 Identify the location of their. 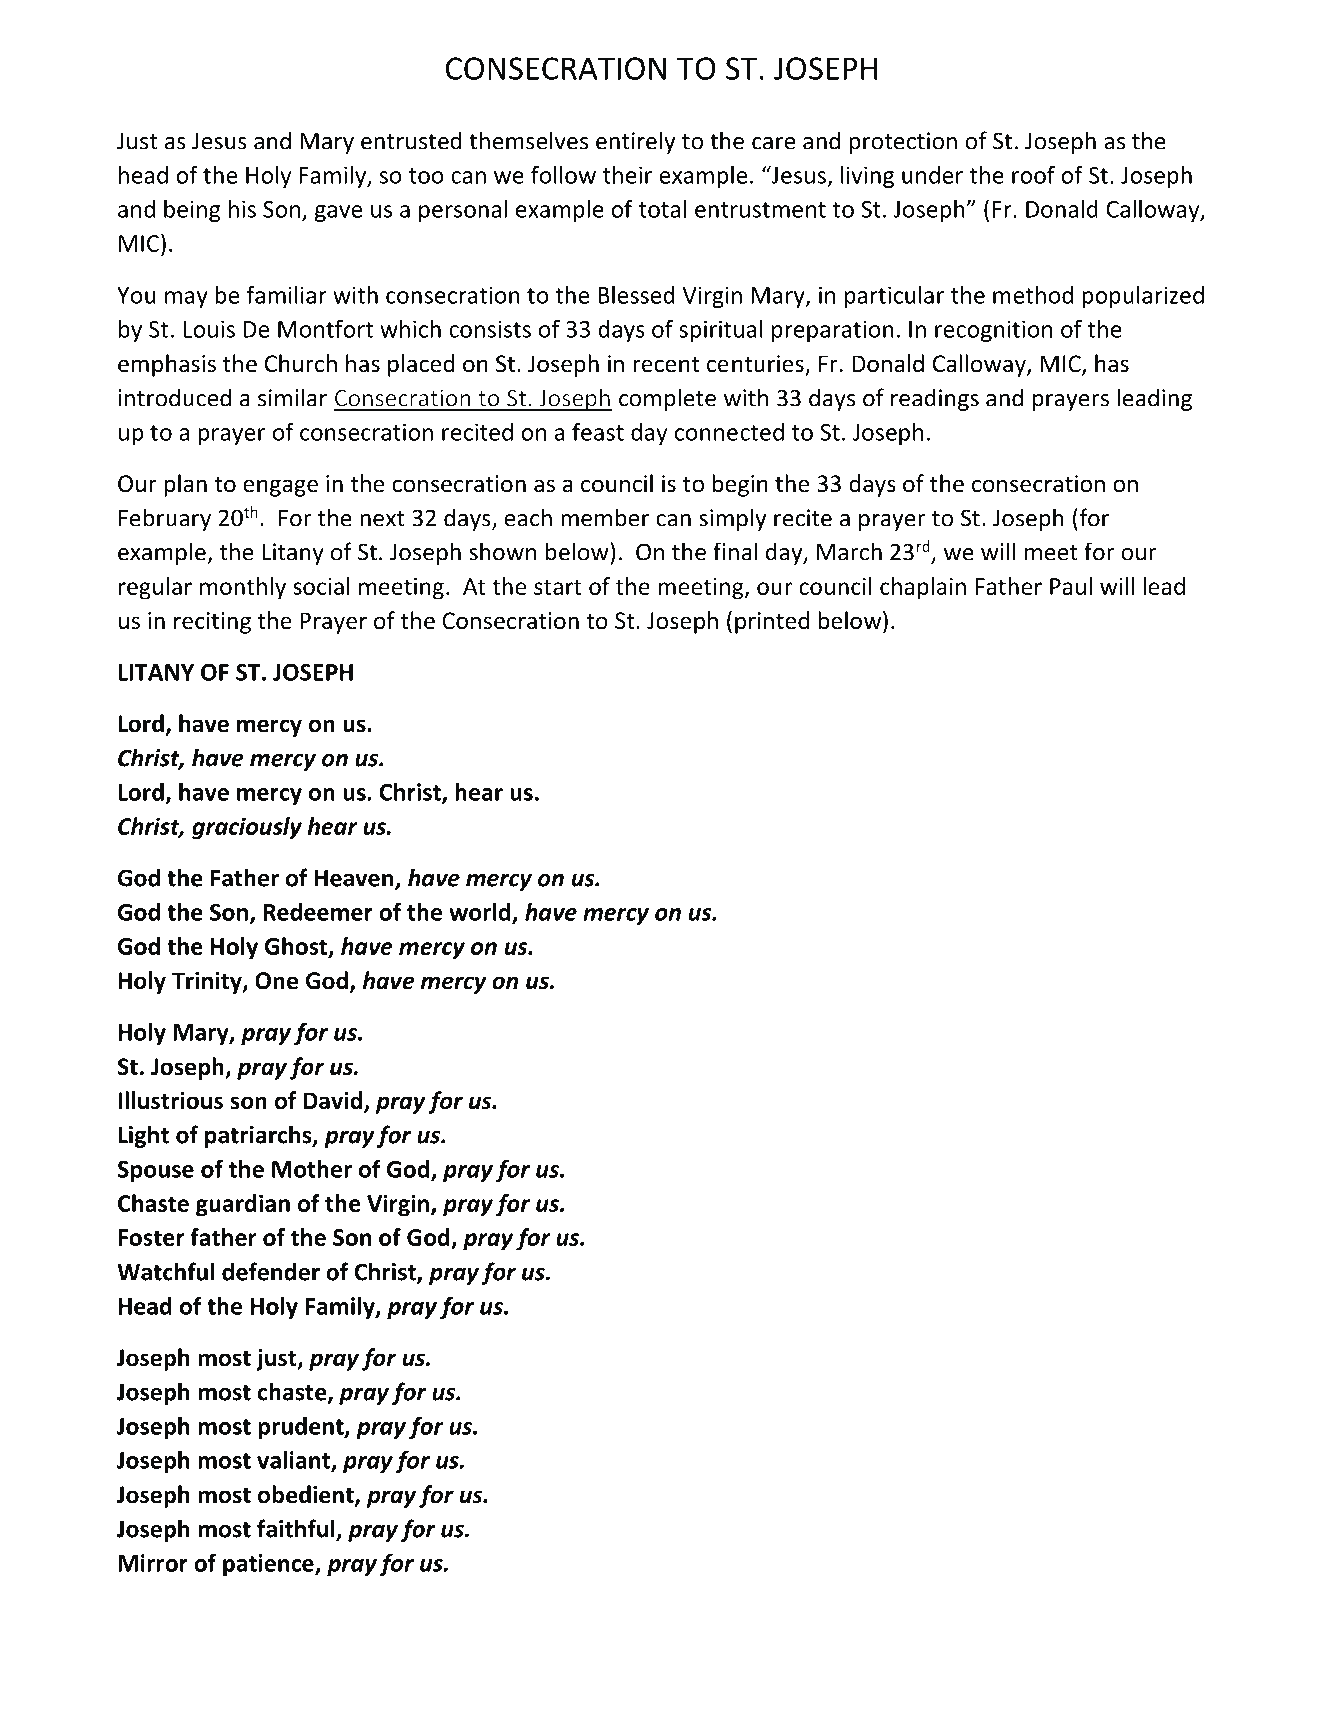
(627, 175).
